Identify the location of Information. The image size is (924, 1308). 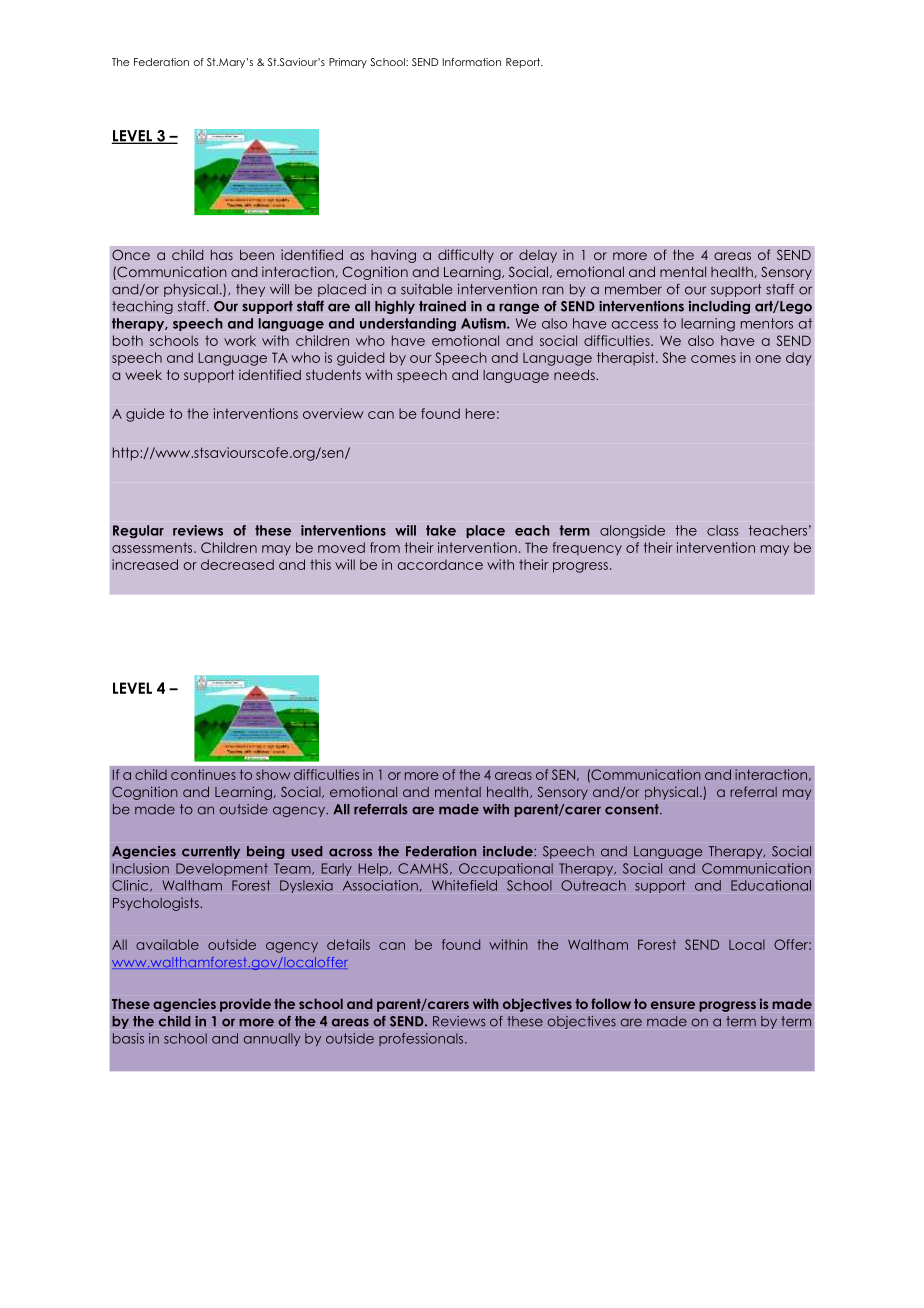
(472, 62).
